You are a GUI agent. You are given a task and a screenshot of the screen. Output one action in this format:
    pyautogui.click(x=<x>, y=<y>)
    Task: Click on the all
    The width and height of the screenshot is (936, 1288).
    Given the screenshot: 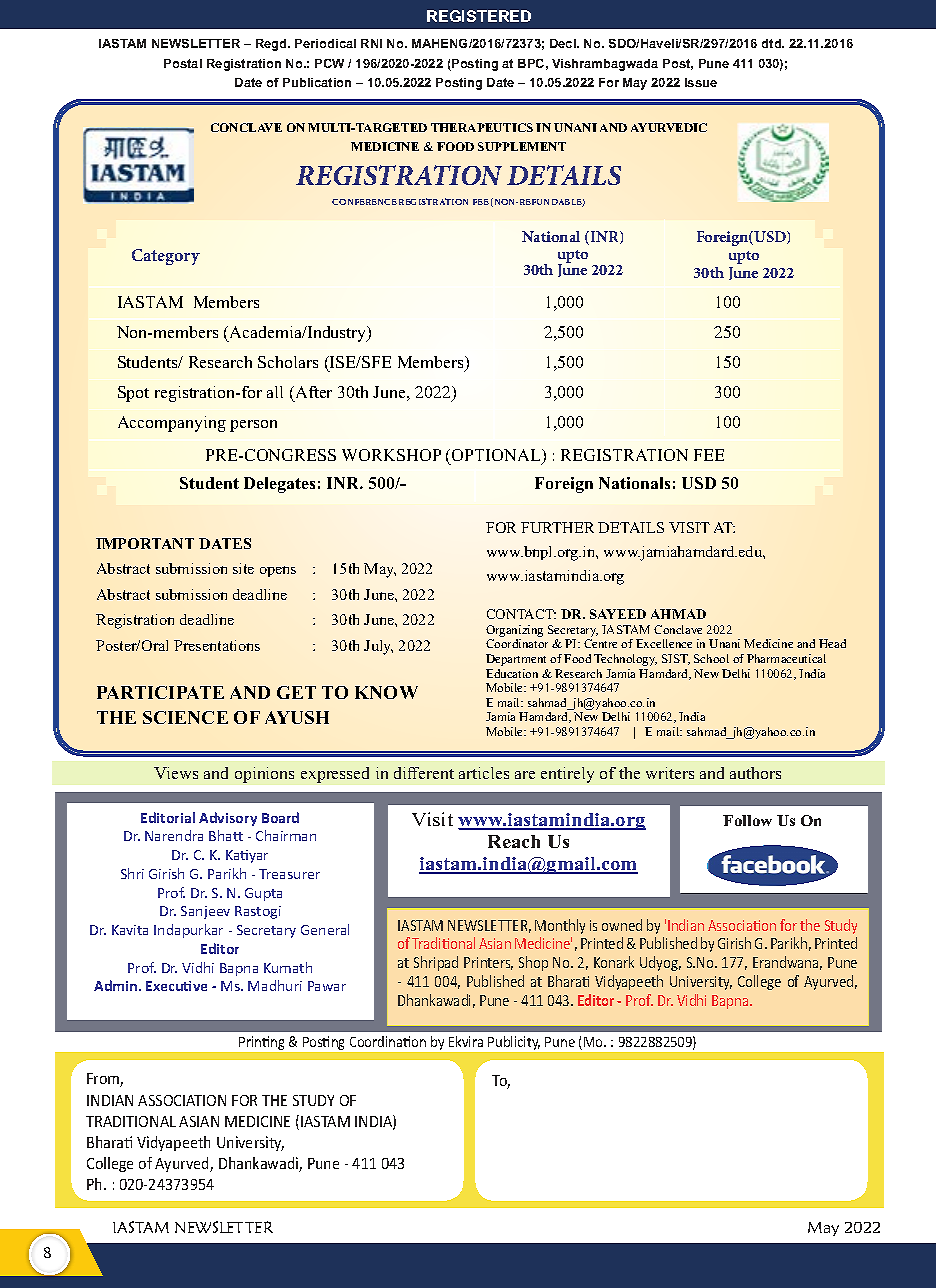 What is the action you would take?
    pyautogui.click(x=275, y=392)
